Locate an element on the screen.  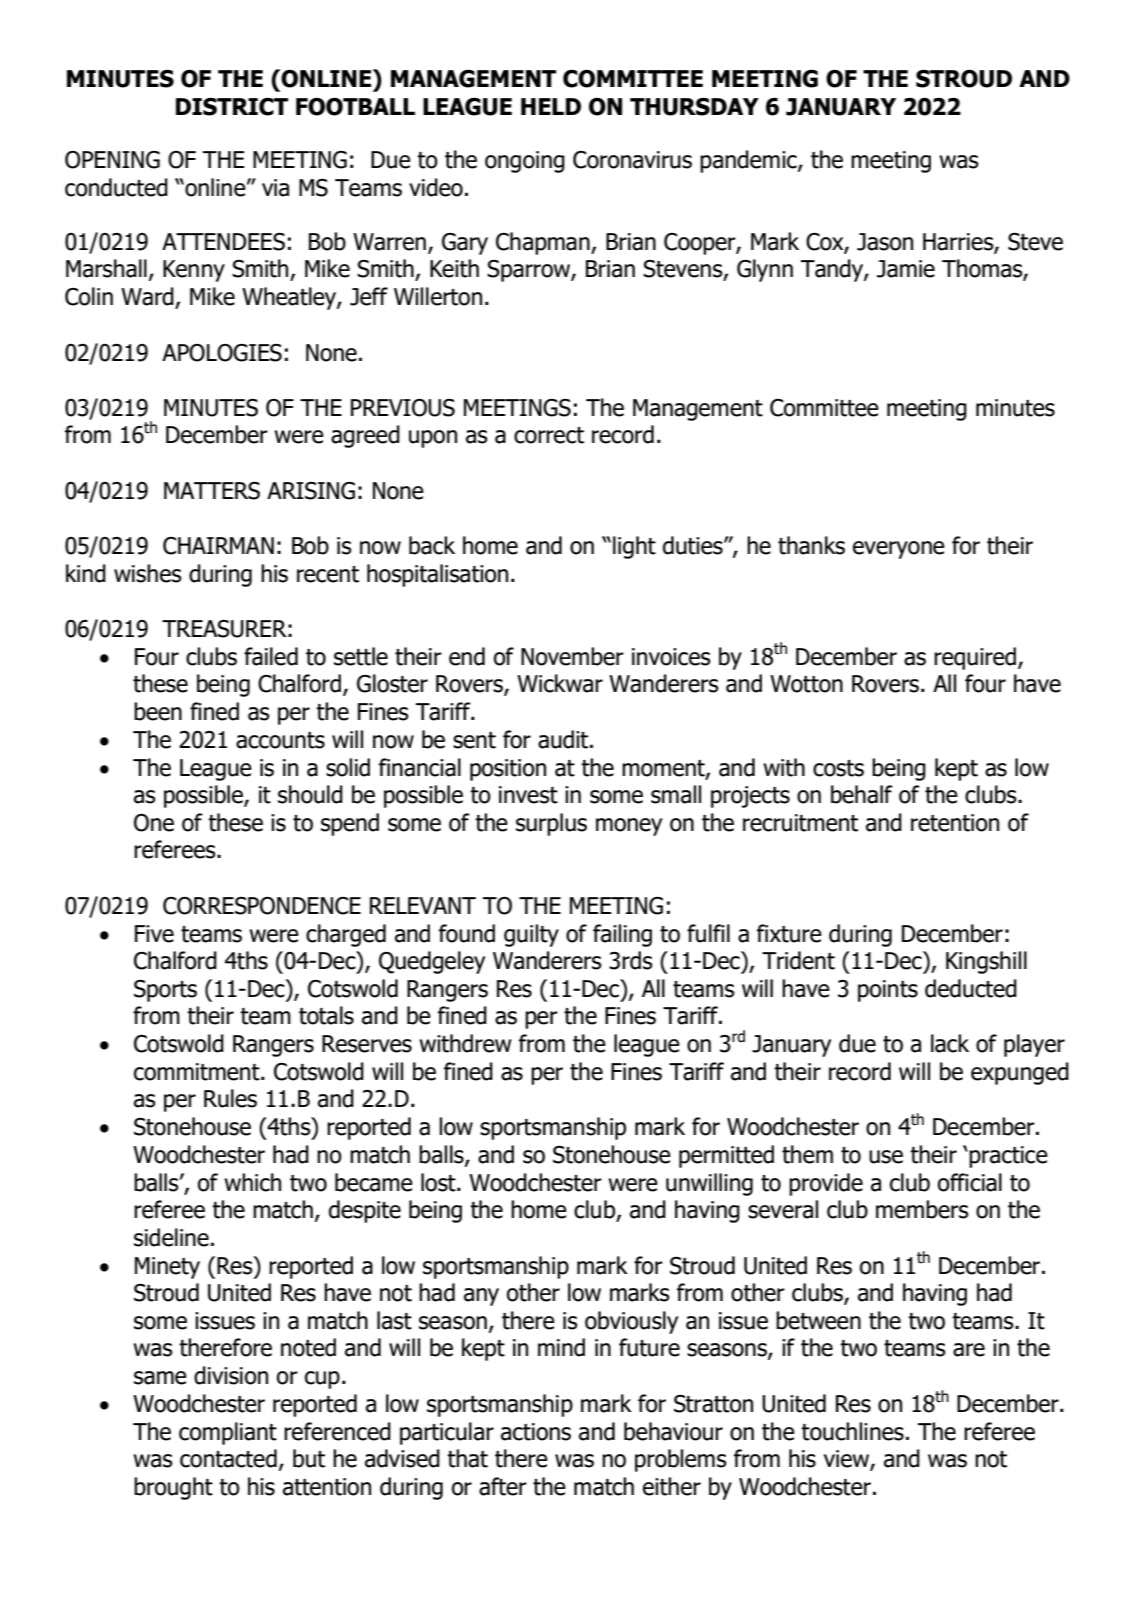
ongoing is located at coordinates (525, 162).
